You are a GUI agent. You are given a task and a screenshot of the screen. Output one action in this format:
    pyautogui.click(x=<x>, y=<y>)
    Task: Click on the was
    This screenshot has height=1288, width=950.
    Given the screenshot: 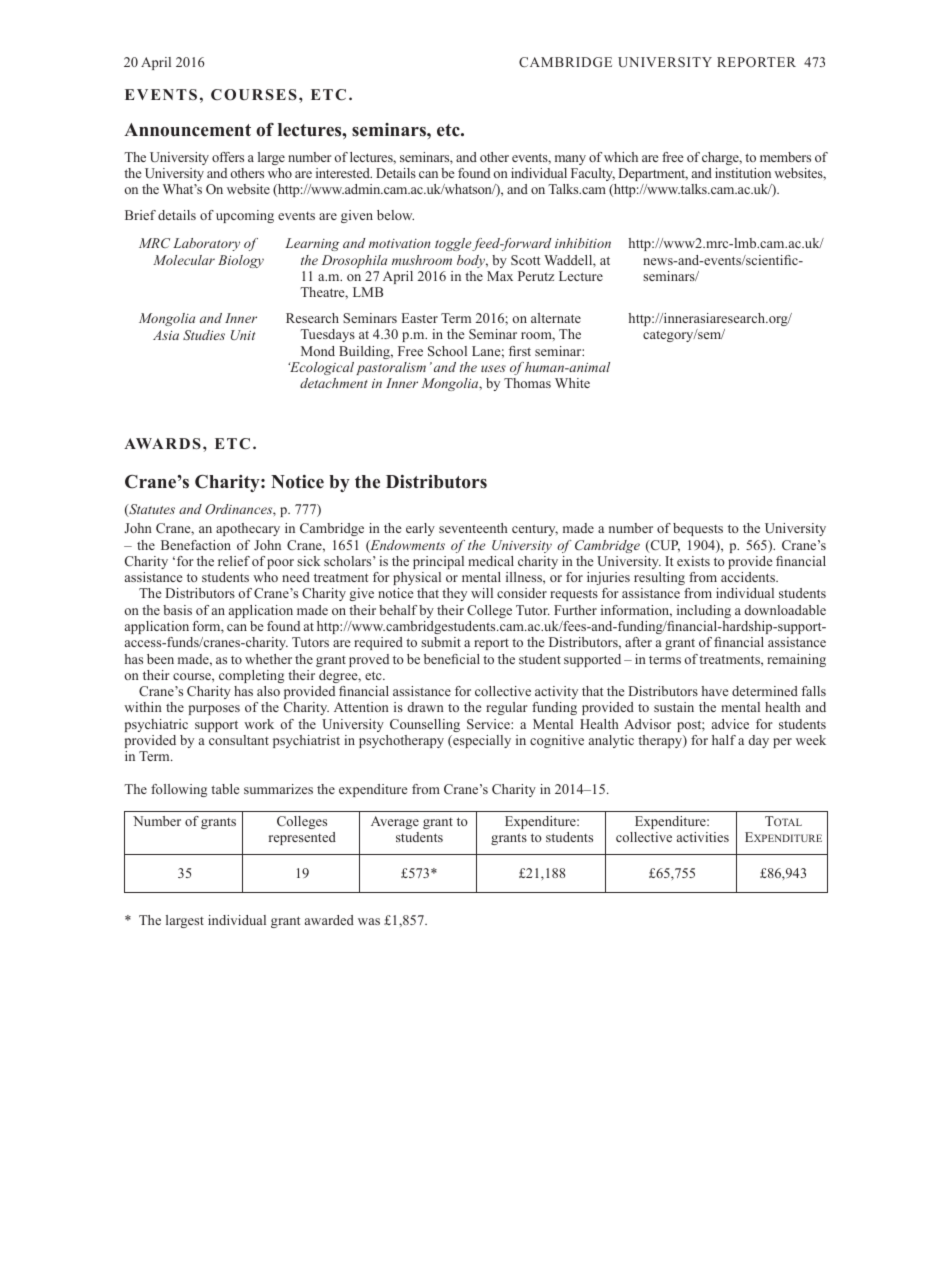 What is the action you would take?
    pyautogui.click(x=369, y=921)
